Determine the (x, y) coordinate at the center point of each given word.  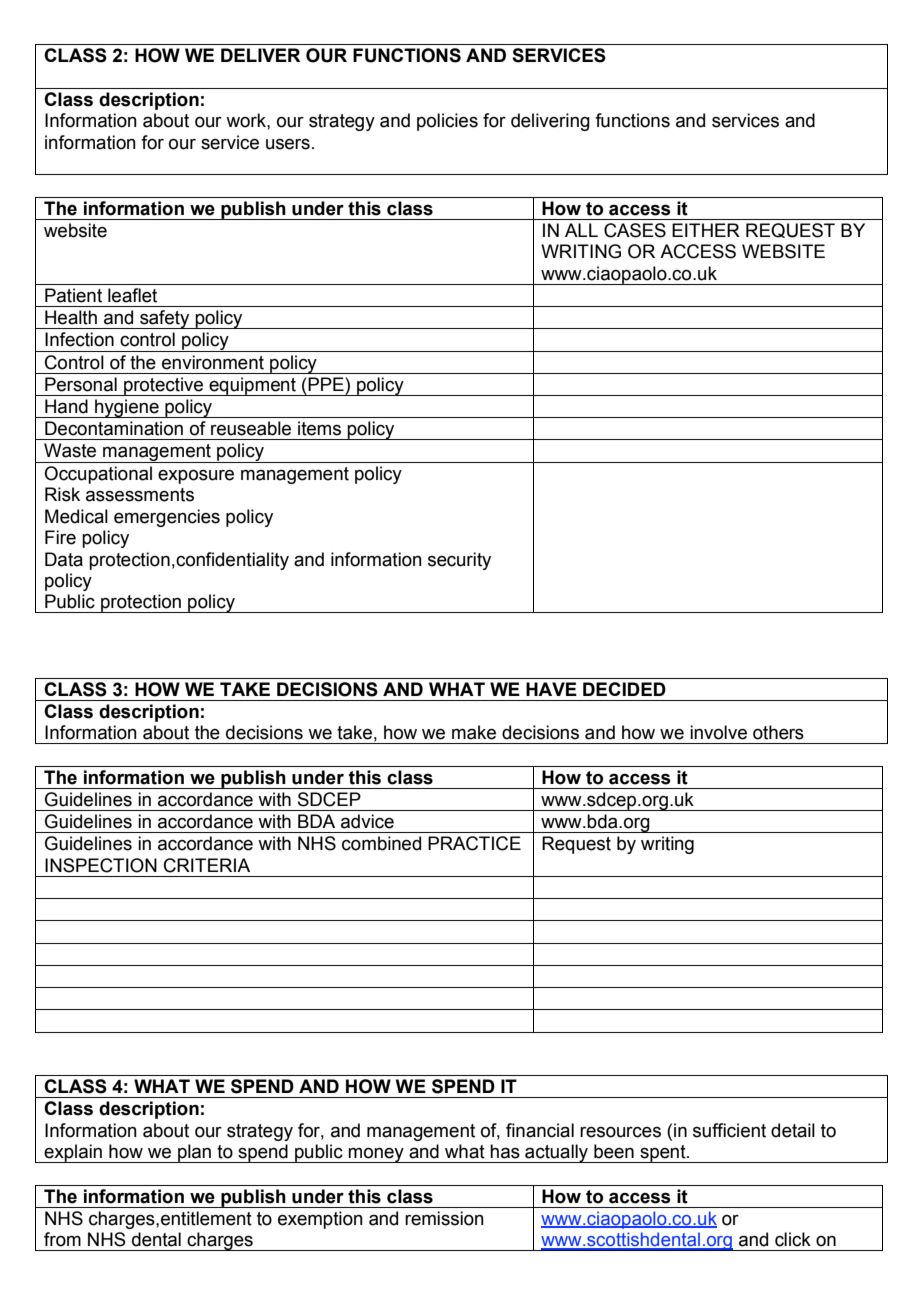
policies (447, 122)
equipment (252, 386)
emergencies (167, 518)
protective (164, 386)
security (459, 561)
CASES (635, 230)
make (474, 732)
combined (381, 843)
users (288, 144)
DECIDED (624, 689)
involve (718, 732)
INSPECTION (101, 865)
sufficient (729, 1130)
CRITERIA (207, 865)
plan (194, 1153)
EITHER (706, 230)
